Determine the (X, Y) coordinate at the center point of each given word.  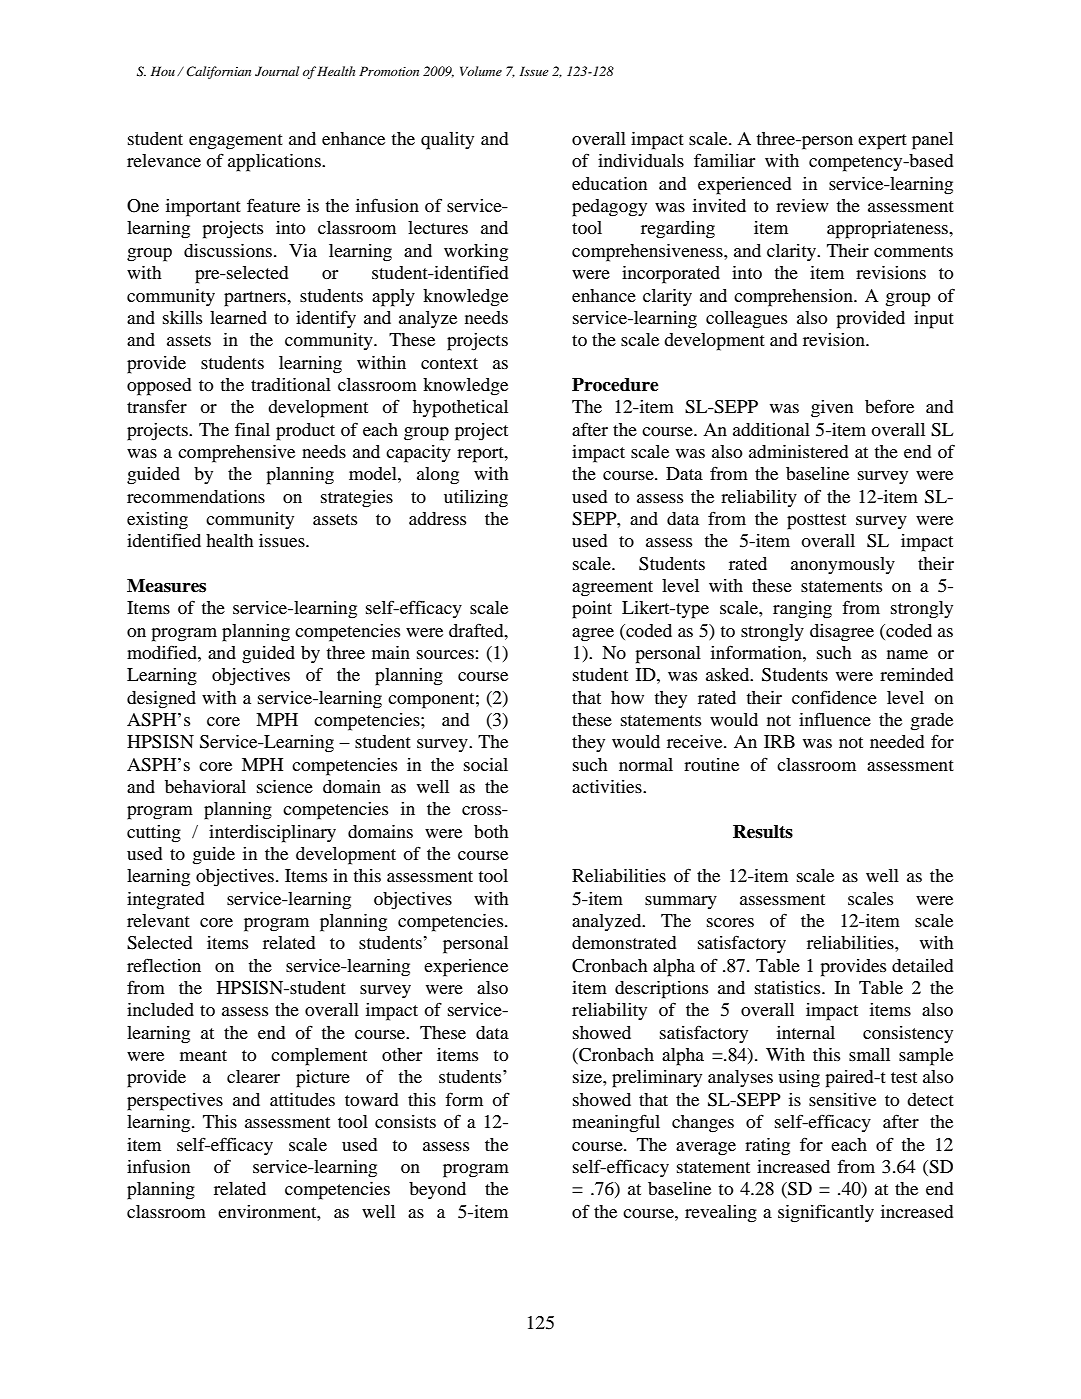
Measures (166, 586)
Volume (481, 71)
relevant (158, 920)
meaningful (616, 1123)
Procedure (615, 385)
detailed (922, 965)
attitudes (302, 1099)
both (491, 831)
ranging (802, 610)
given (832, 409)
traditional (291, 384)
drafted (477, 630)
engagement (236, 142)
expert (882, 142)
